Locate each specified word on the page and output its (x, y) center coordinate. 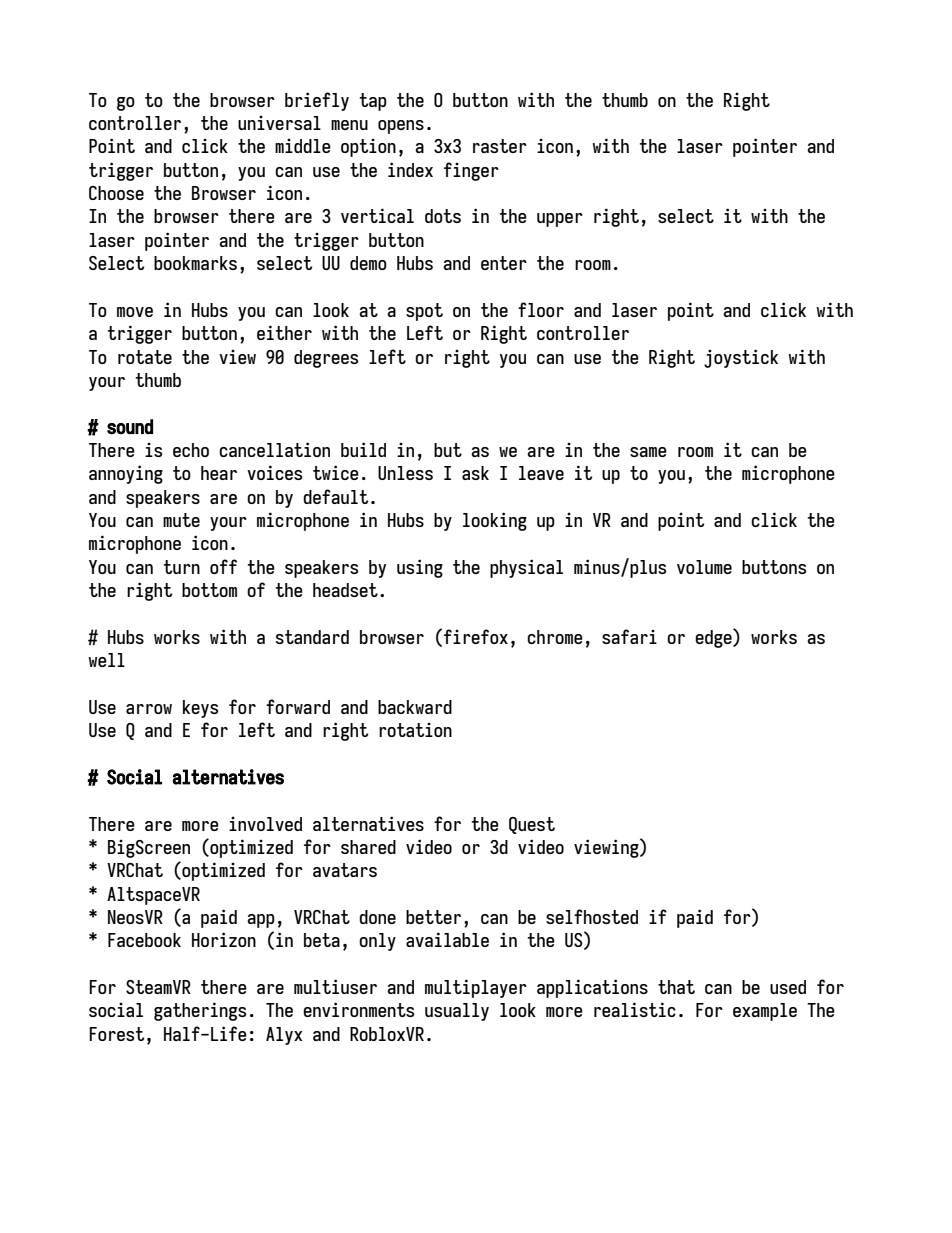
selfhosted (592, 916)
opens (401, 127)
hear (219, 473)
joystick (741, 358)
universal (279, 123)
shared (368, 847)
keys (201, 709)
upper (560, 220)
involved (265, 824)
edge (714, 638)
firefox (476, 636)
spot (424, 312)
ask (475, 473)
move (135, 312)
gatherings (200, 1011)
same (648, 452)
